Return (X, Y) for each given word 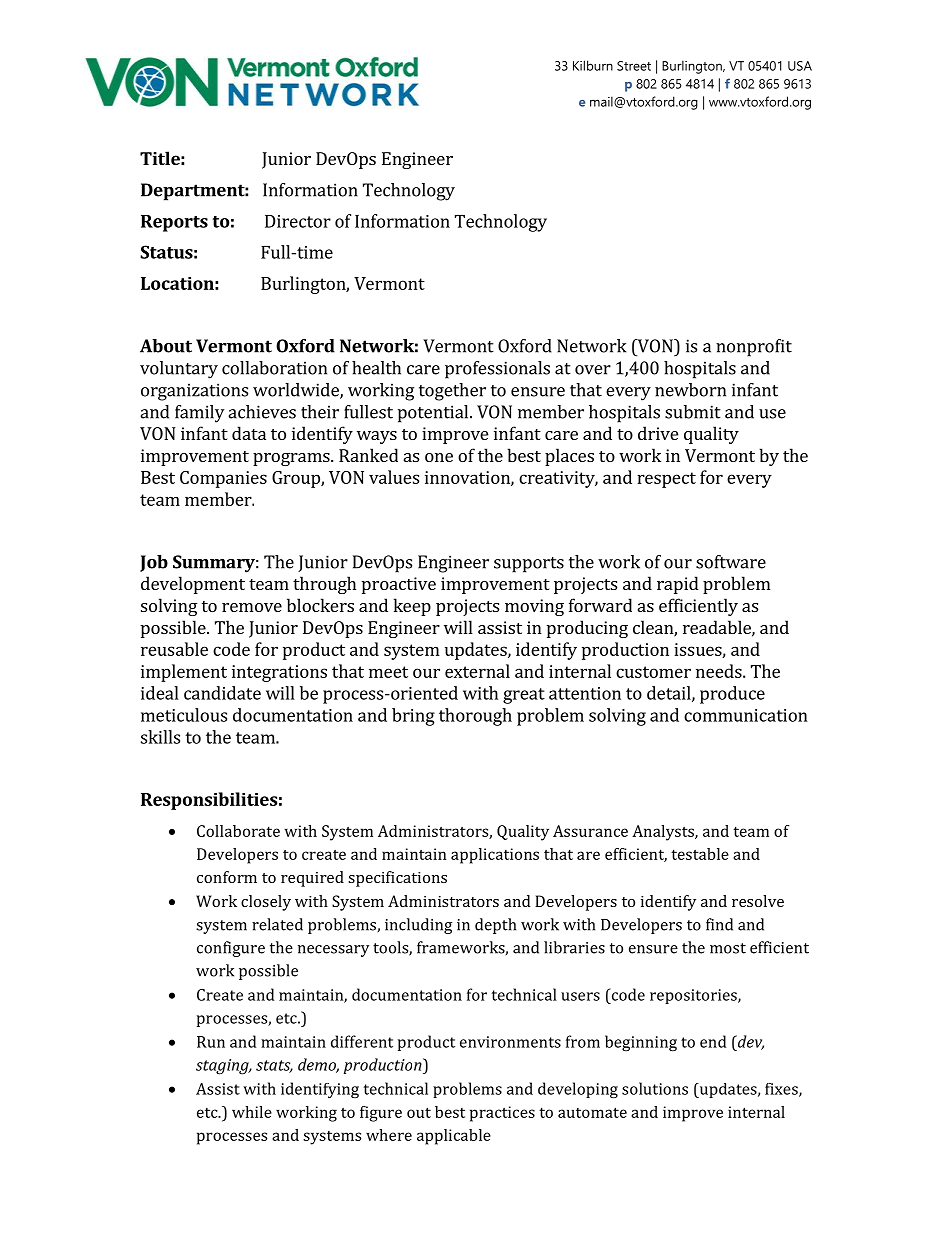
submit (693, 412)
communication (746, 715)
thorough (475, 717)
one (439, 457)
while (252, 1112)
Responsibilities (209, 801)
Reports (174, 223)
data (249, 433)
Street (634, 66)
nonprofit (754, 348)
